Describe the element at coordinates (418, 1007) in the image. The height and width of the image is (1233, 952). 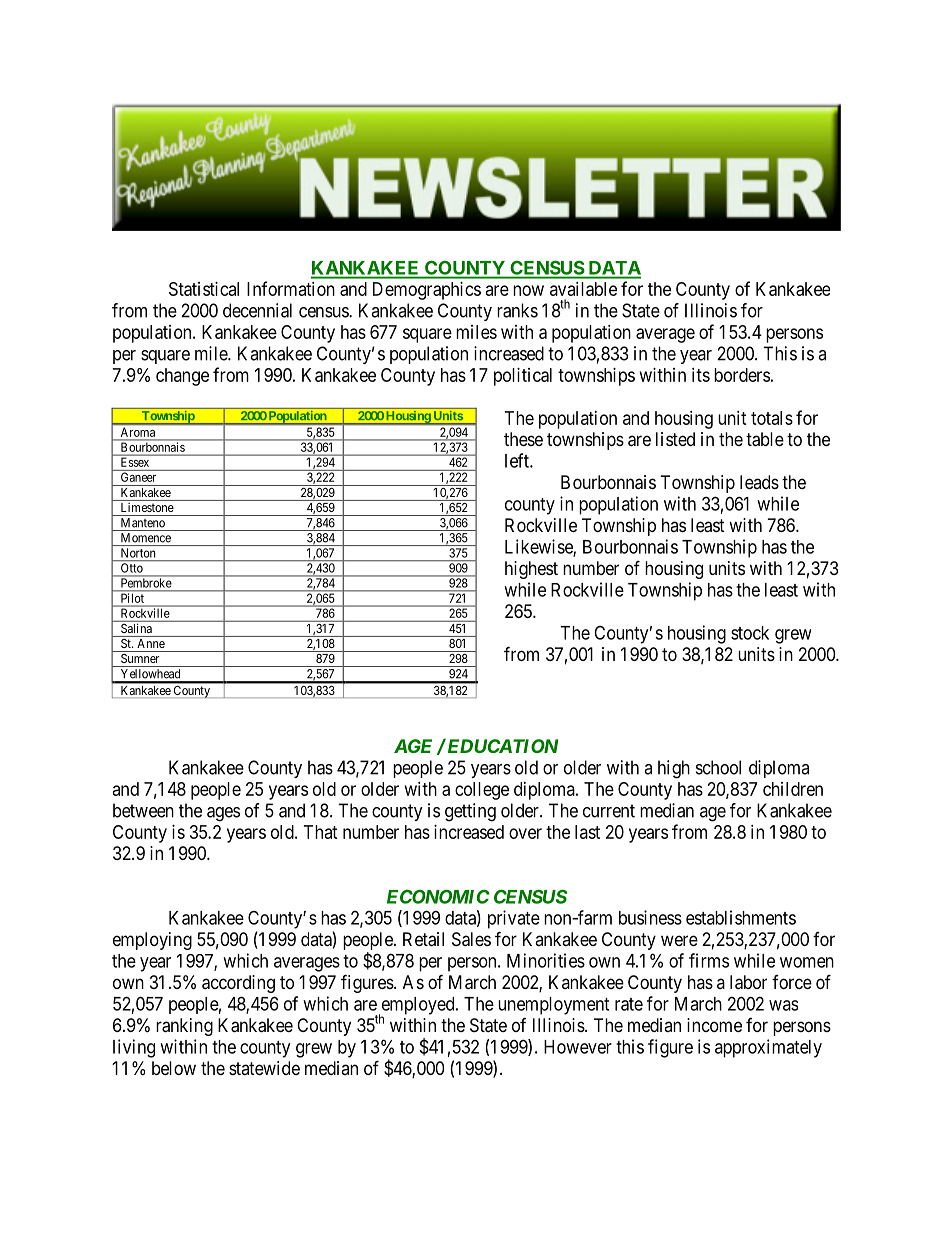
I see `employed` at that location.
